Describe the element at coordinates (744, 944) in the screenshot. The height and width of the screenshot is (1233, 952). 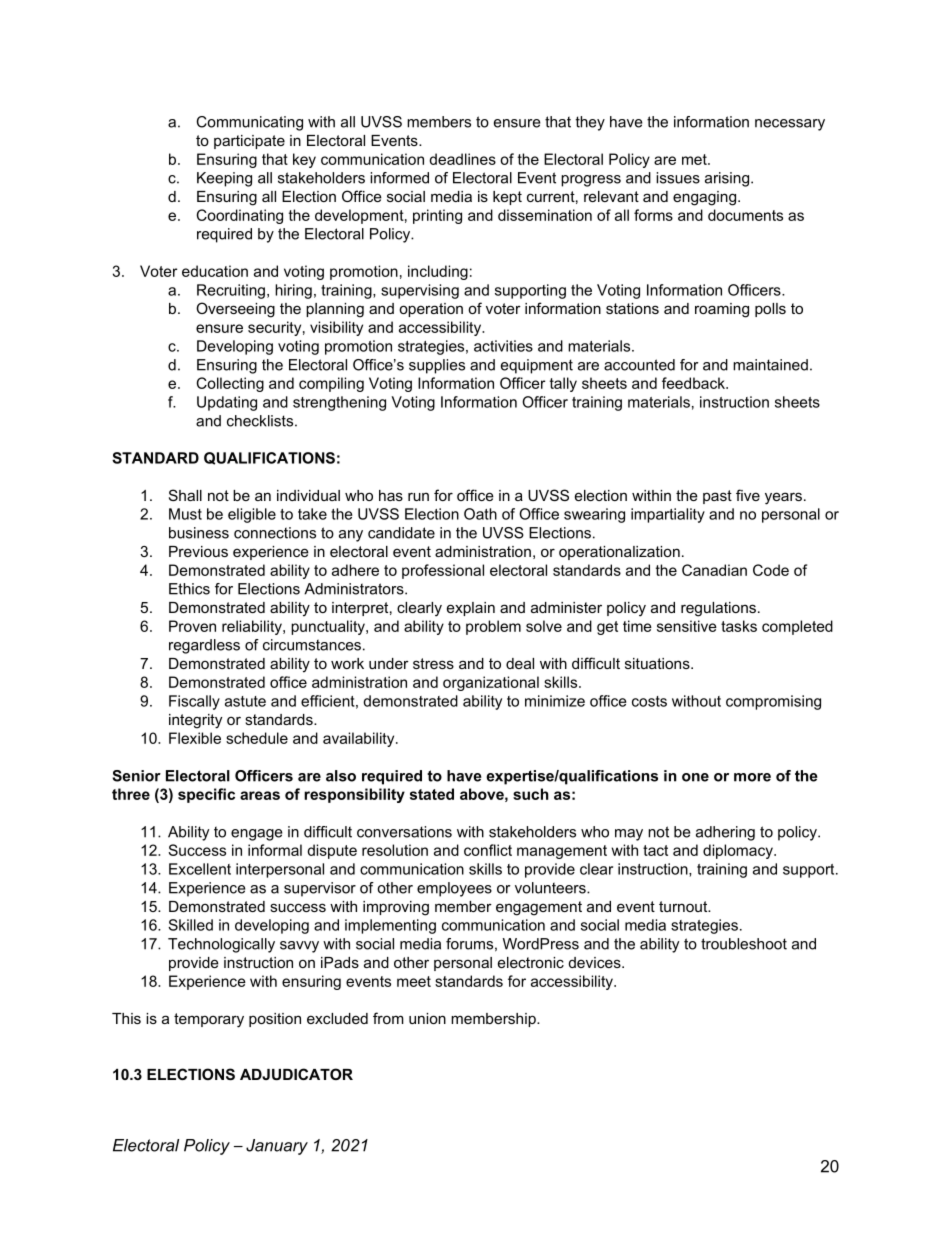
I see `troubleshoot` at that location.
